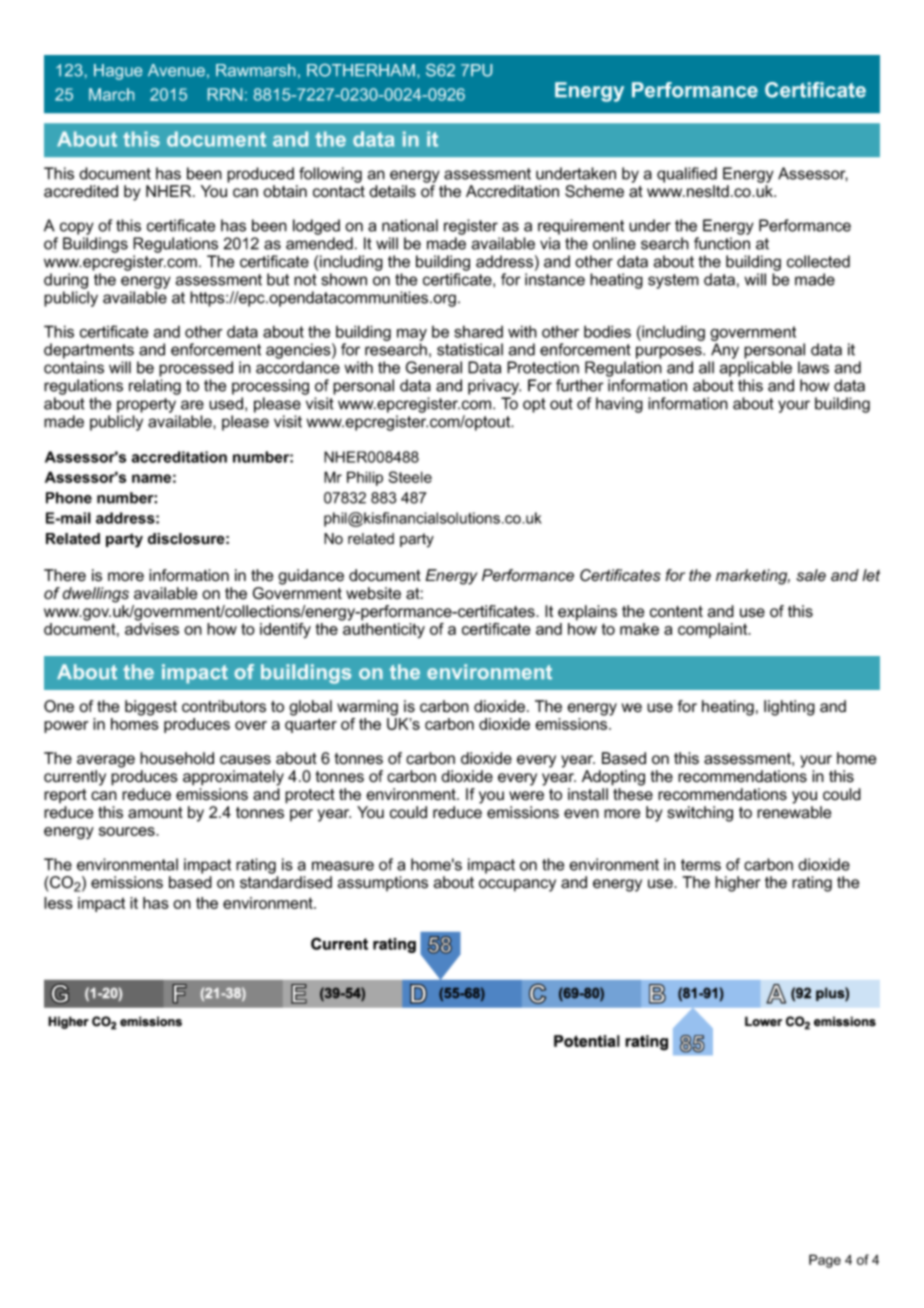  I want to click on less, so click(58, 903).
